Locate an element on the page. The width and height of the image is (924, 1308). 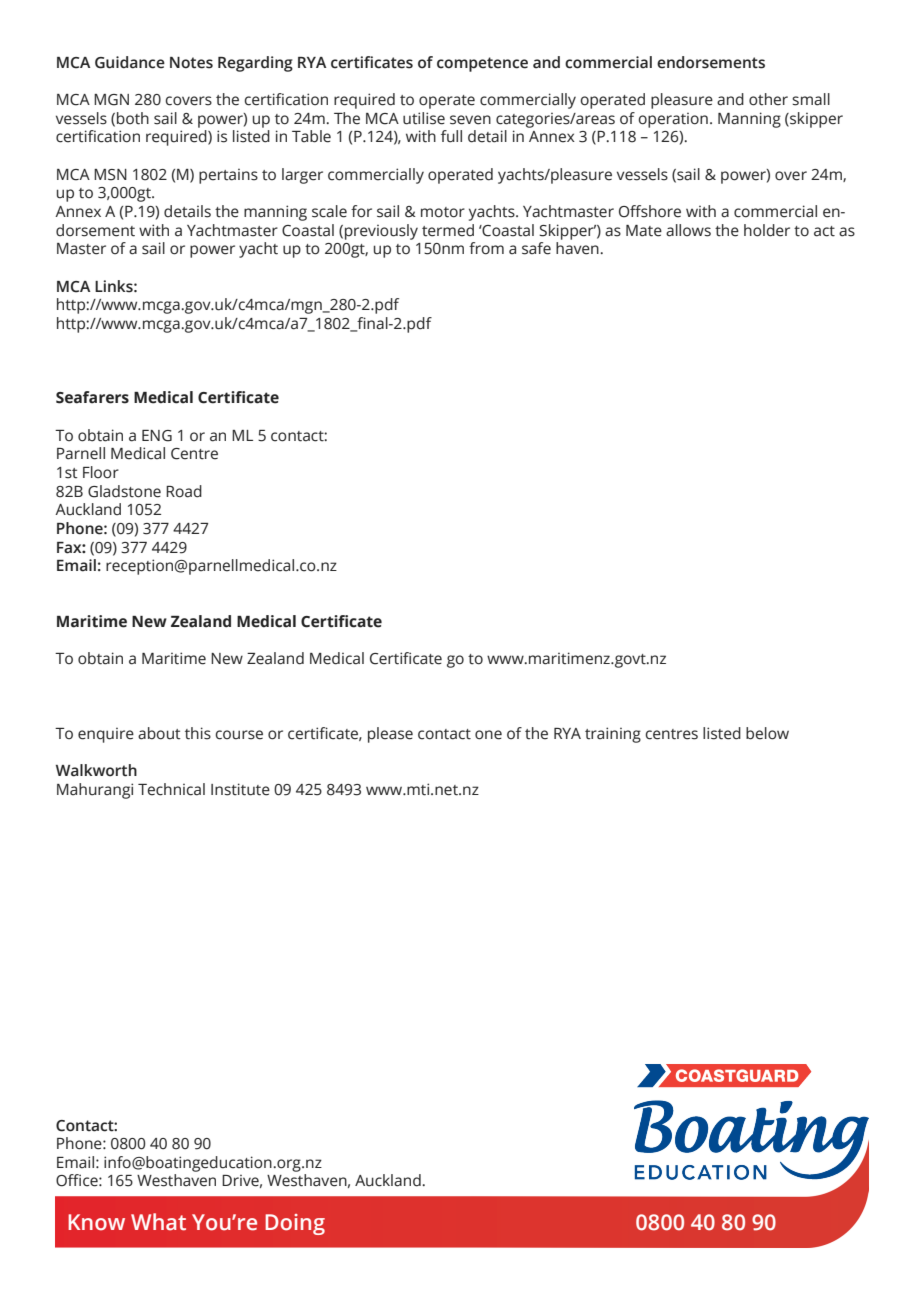
Institute is located at coordinates (240, 789).
